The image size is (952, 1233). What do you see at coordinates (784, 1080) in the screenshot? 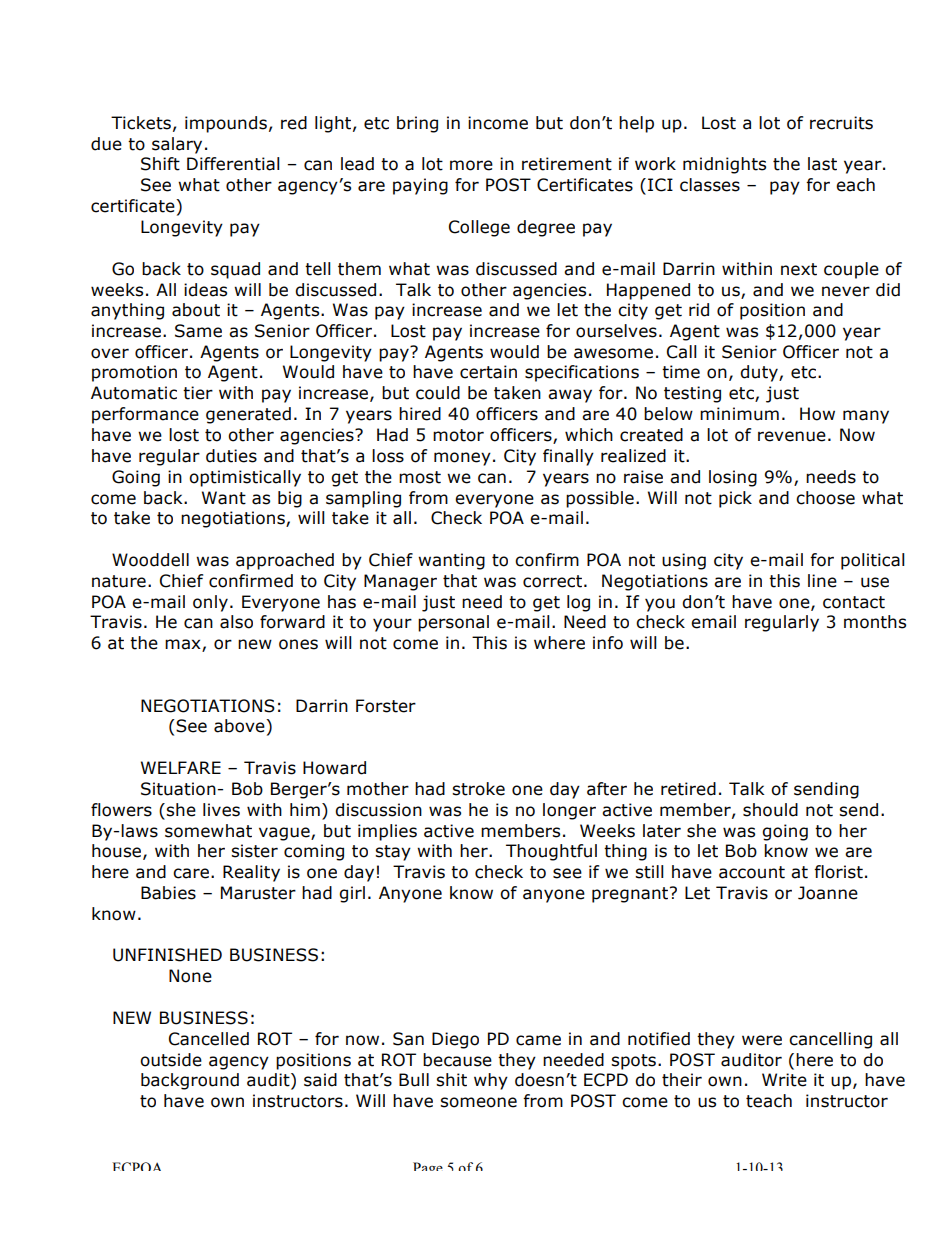
I see `Write` at bounding box center [784, 1080].
